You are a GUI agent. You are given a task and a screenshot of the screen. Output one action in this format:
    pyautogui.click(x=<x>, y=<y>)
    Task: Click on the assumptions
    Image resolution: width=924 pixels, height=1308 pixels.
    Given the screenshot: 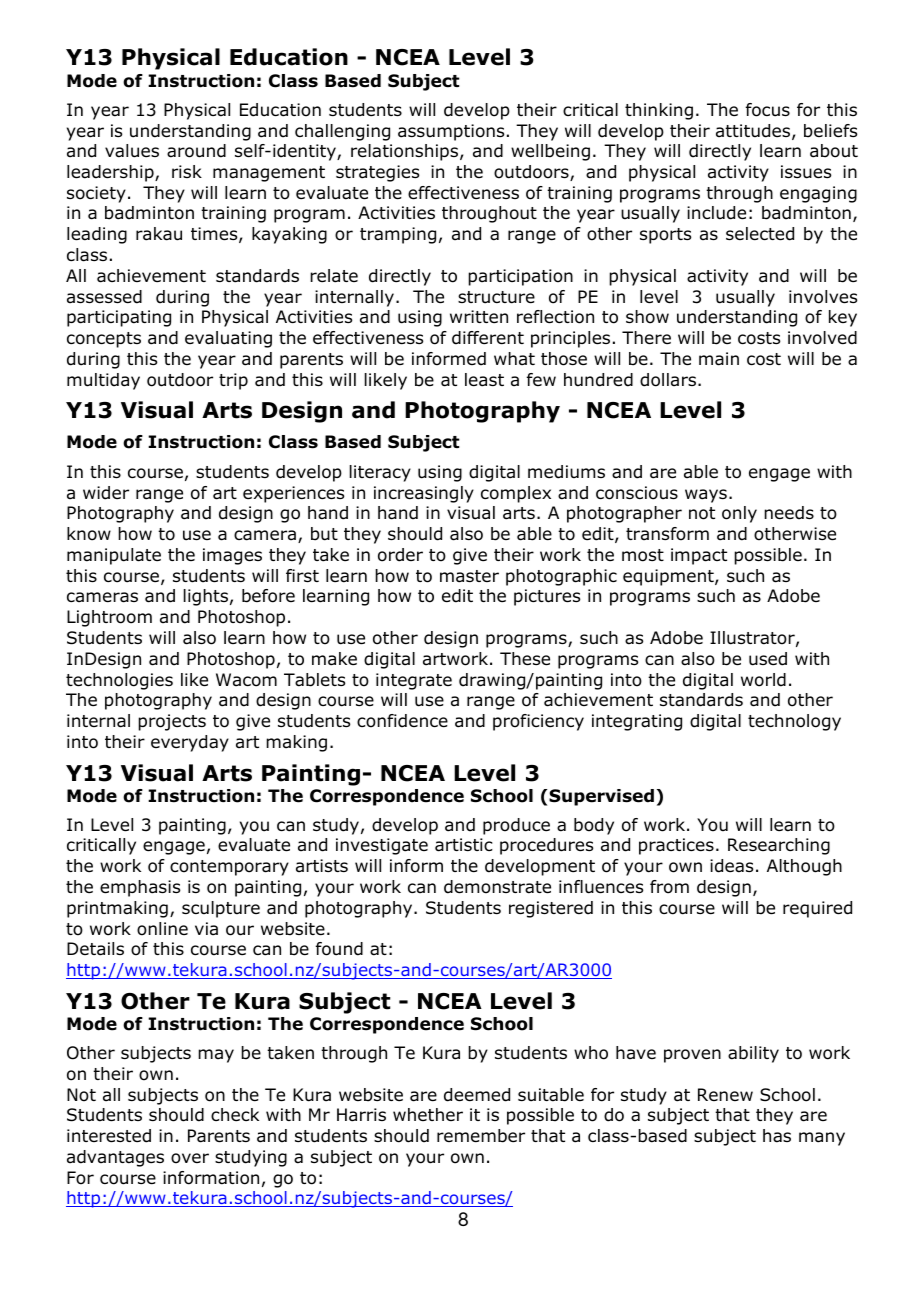 What is the action you would take?
    pyautogui.click(x=451, y=132)
